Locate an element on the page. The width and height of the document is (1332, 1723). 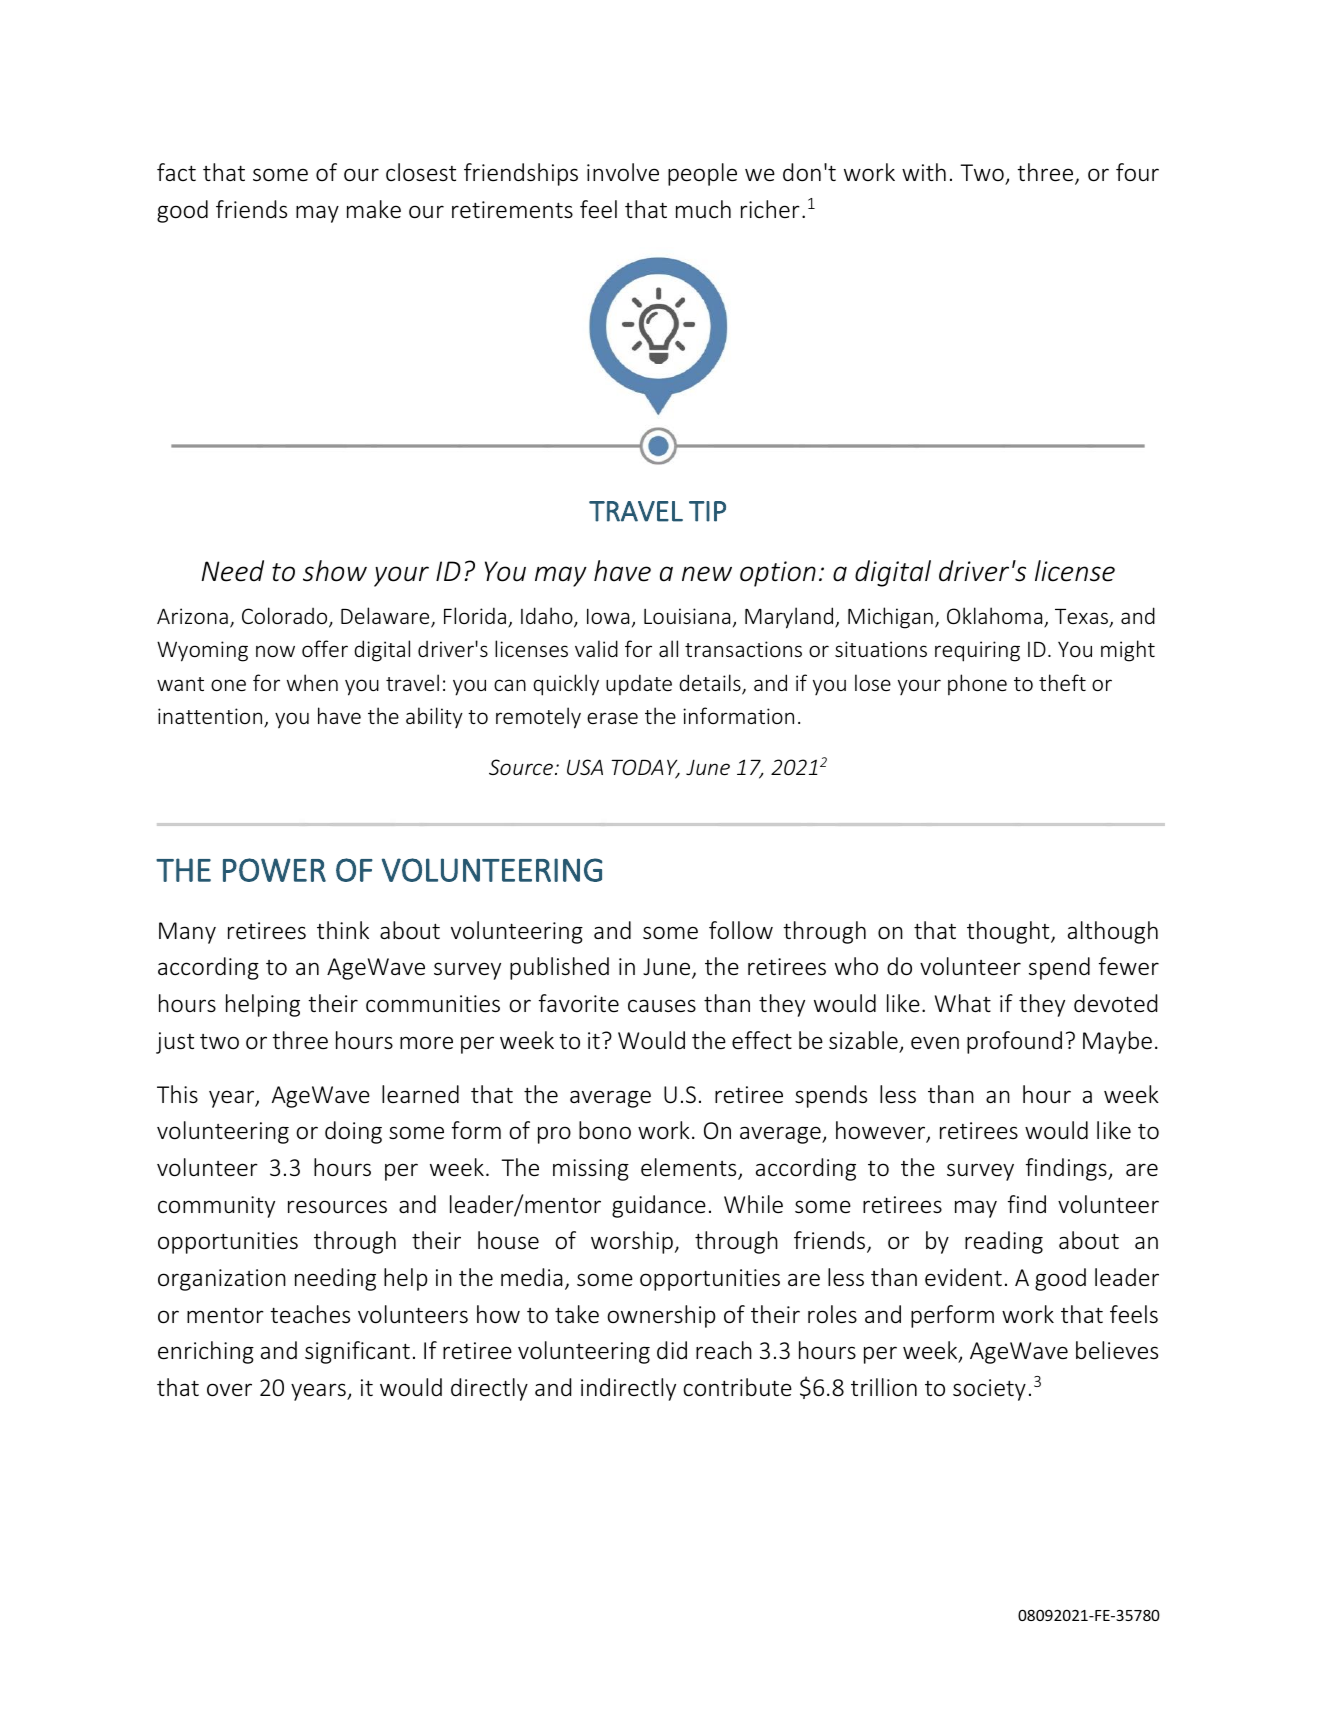
now is located at coordinates (275, 651).
